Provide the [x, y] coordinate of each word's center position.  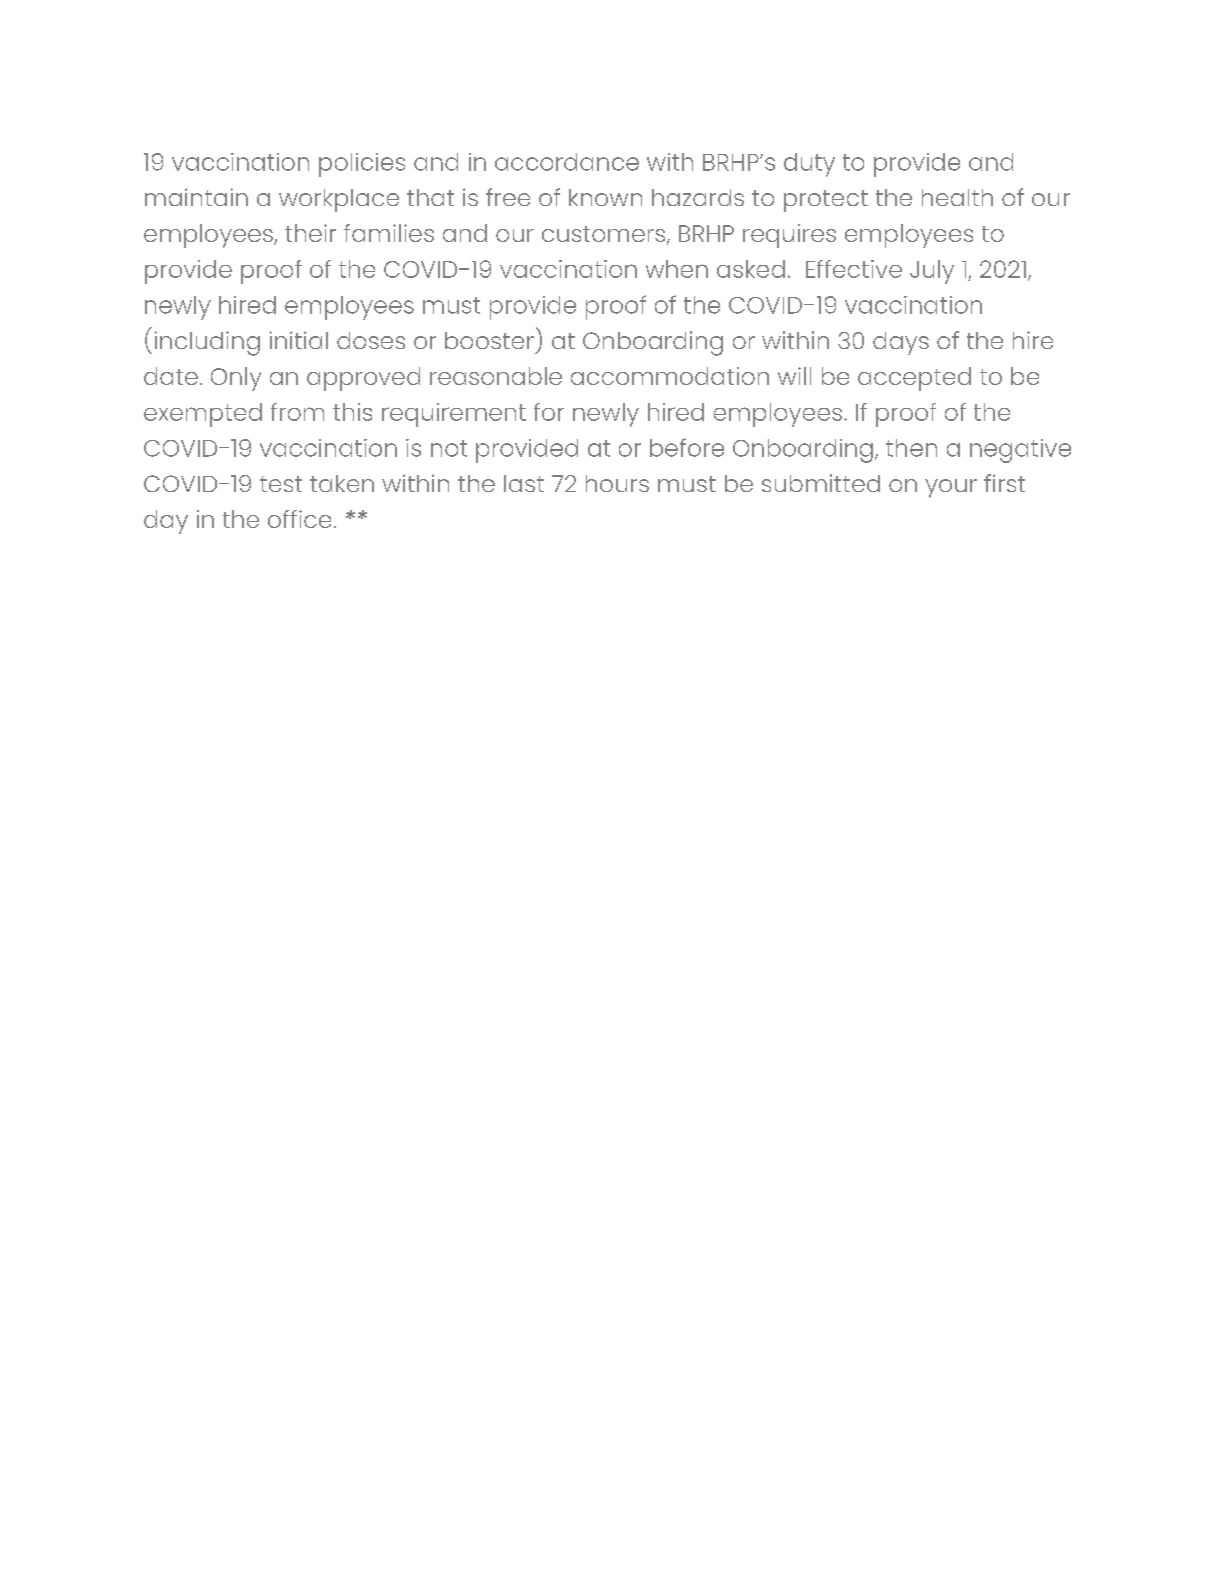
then [911, 448]
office [299, 519]
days [901, 343]
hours [617, 483]
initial [299, 340]
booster [489, 340]
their [310, 233]
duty [809, 165]
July [932, 272]
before [687, 447]
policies [362, 165]
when [677, 269]
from [297, 412]
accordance [567, 162]
